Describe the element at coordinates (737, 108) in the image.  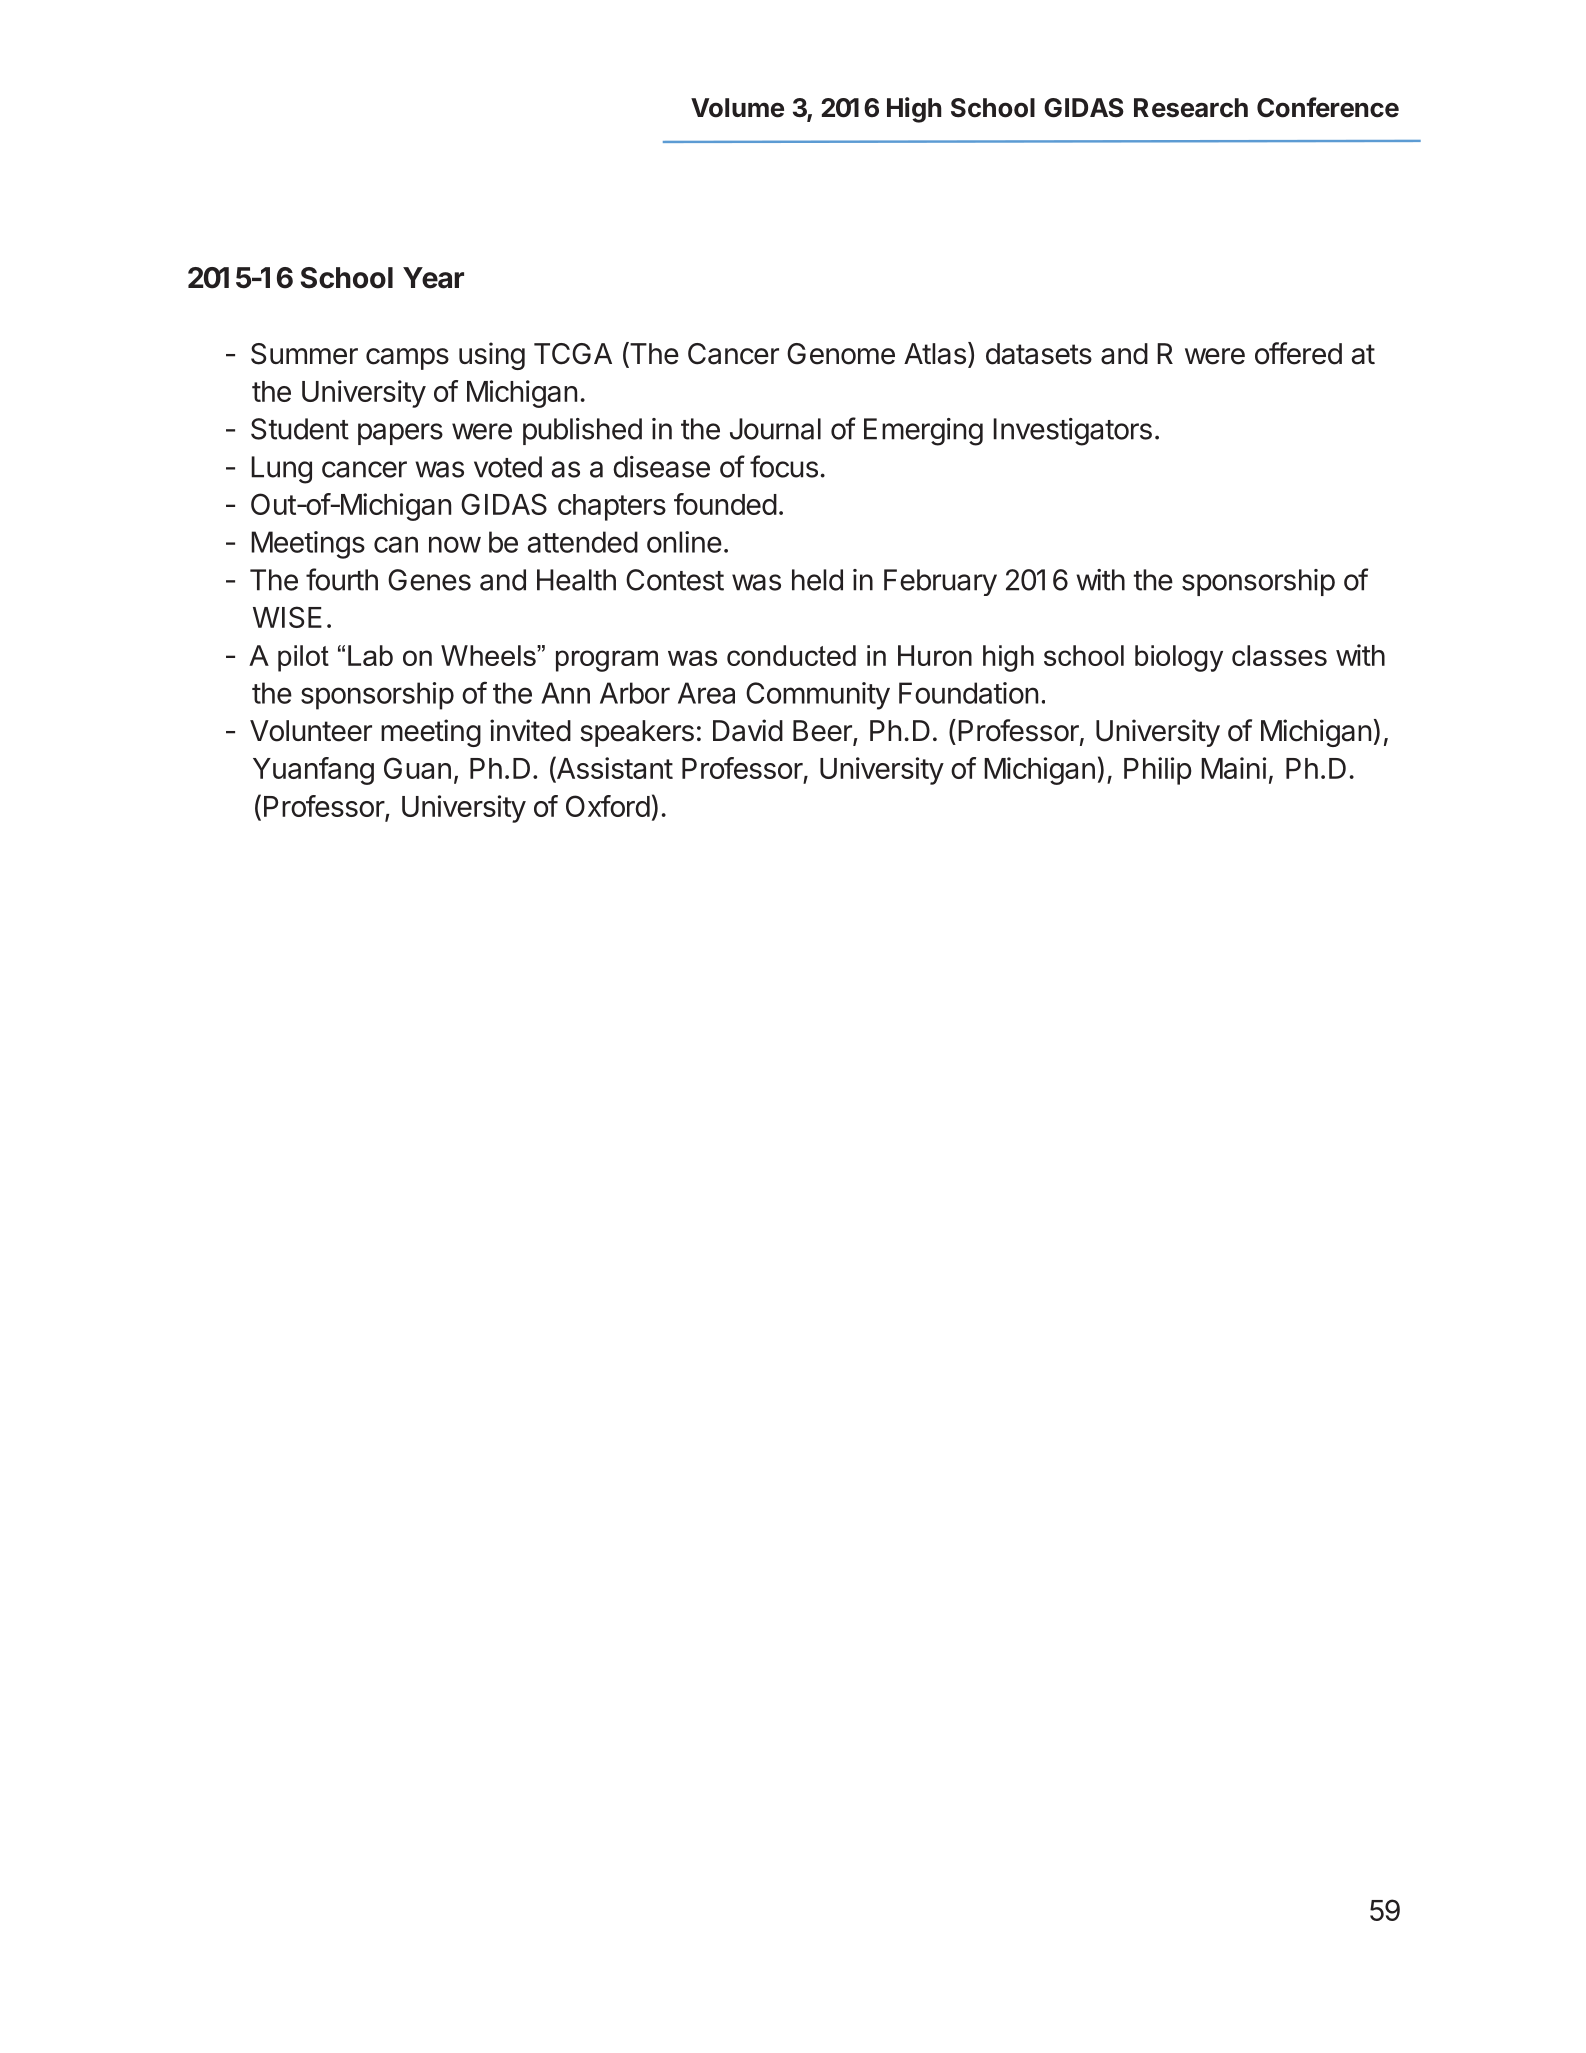
I see `Volume` at that location.
